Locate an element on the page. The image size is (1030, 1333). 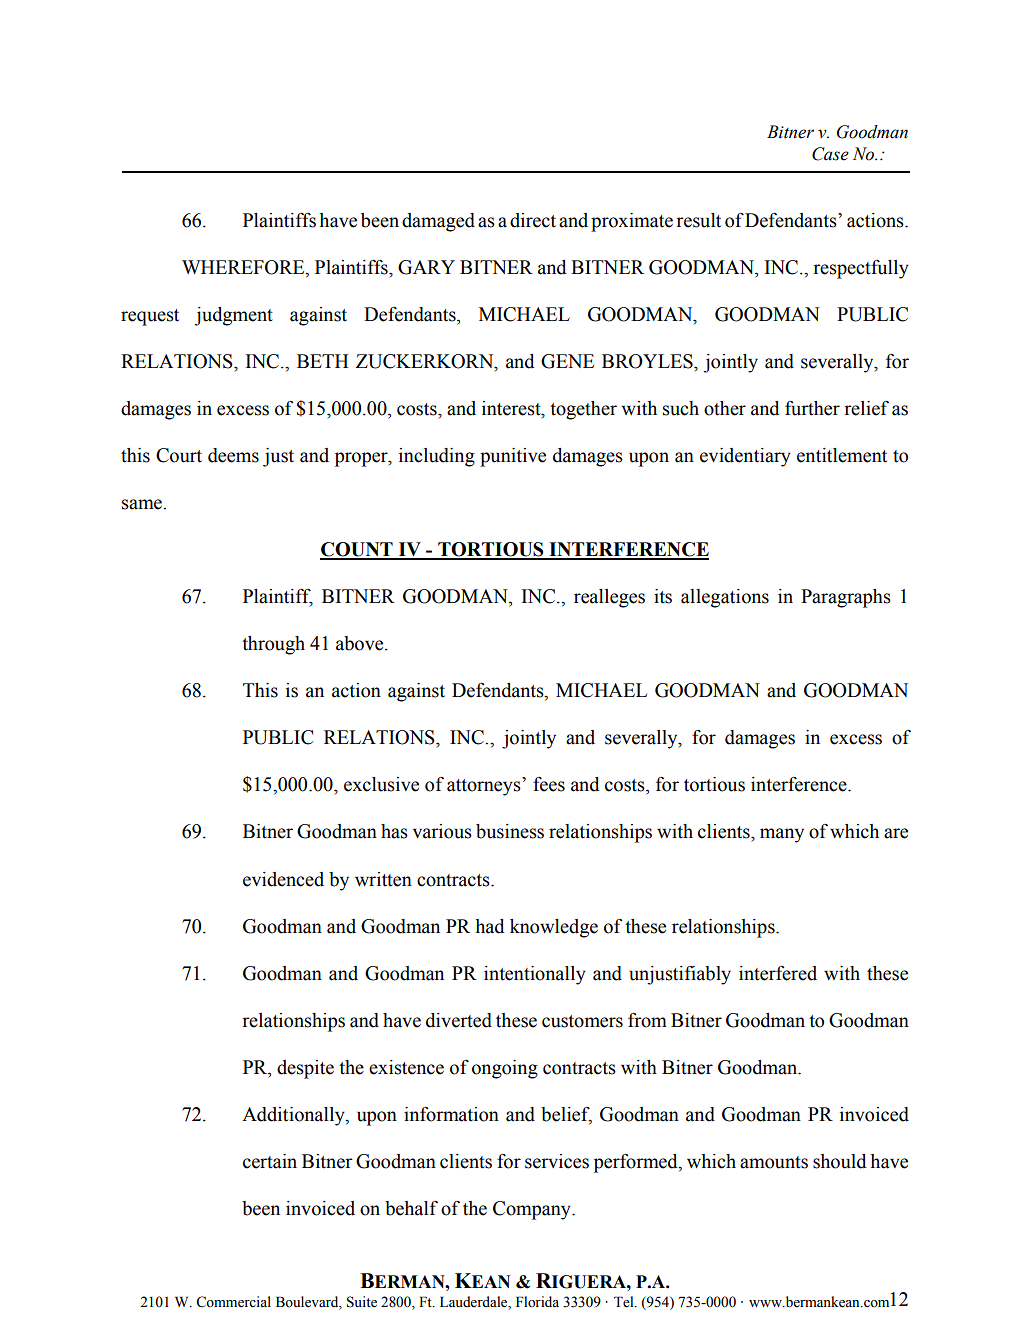
punitive is located at coordinates (513, 457).
